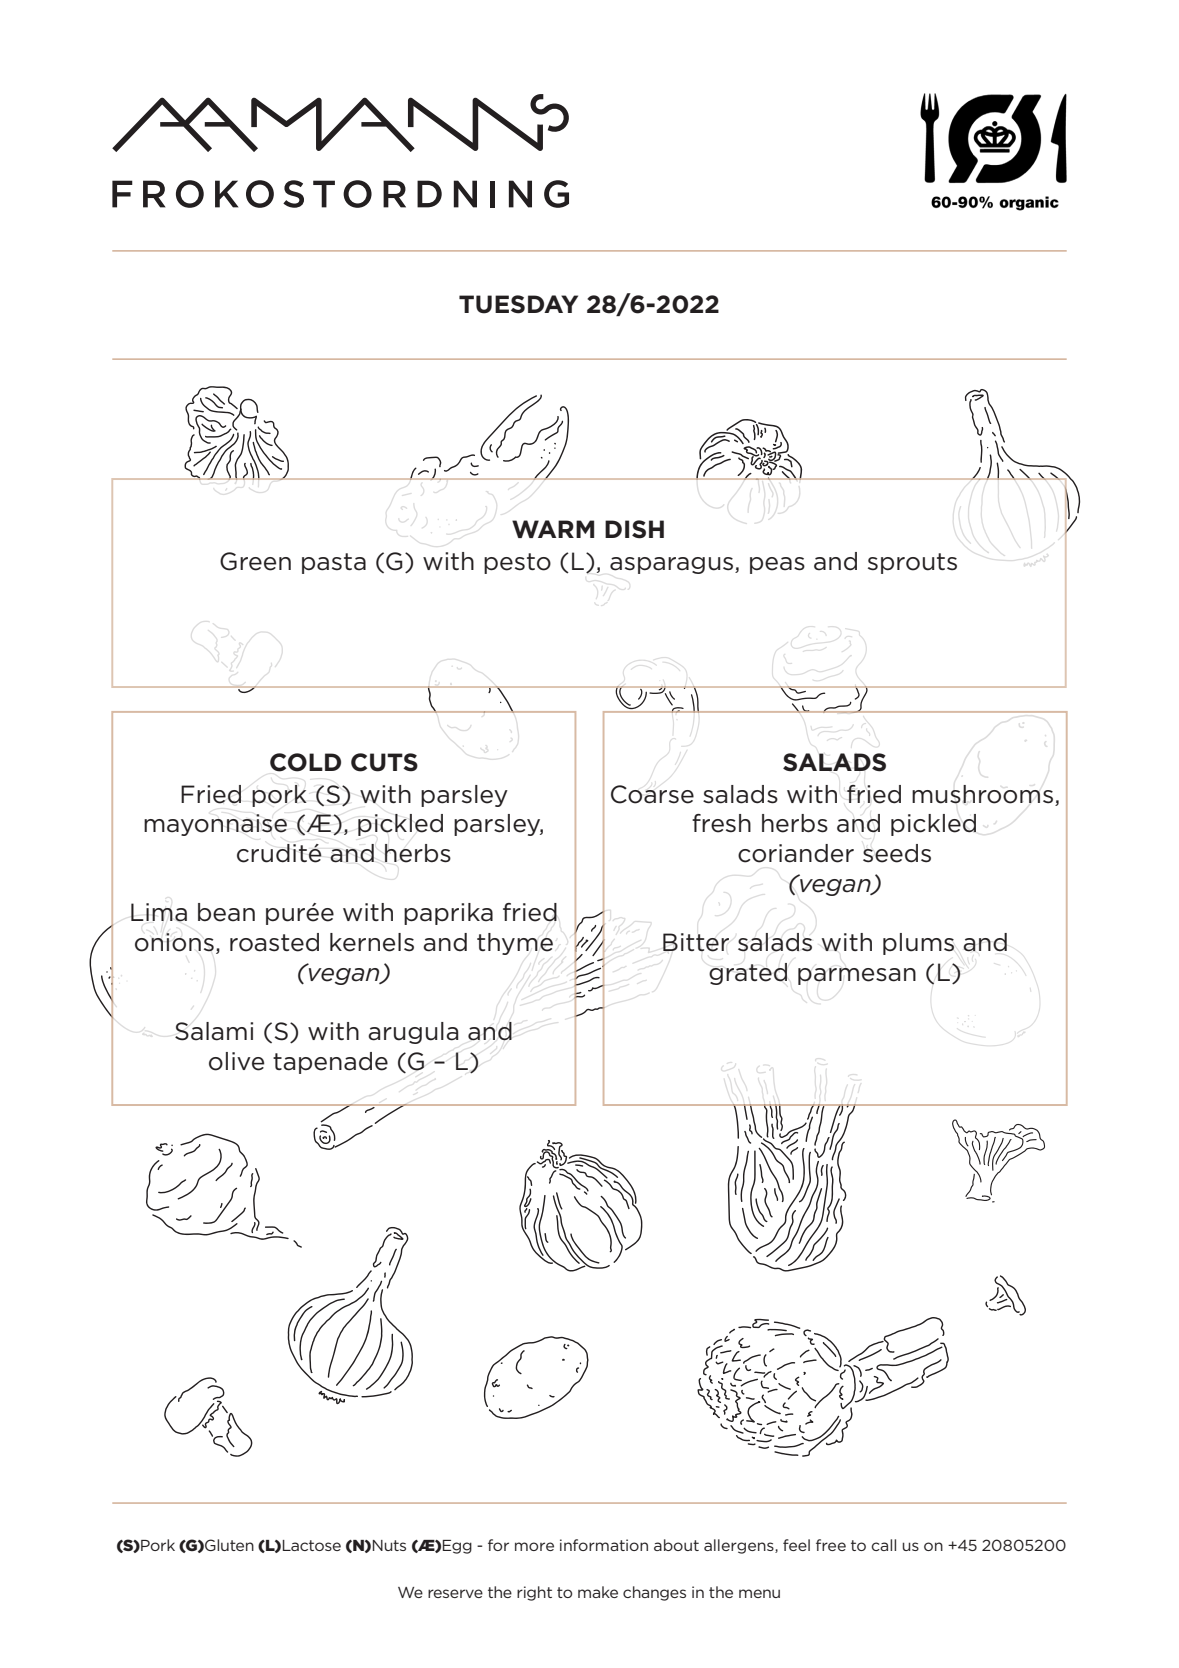 This image has height=1668, width=1179. I want to click on TUESDAY, so click(518, 304).
